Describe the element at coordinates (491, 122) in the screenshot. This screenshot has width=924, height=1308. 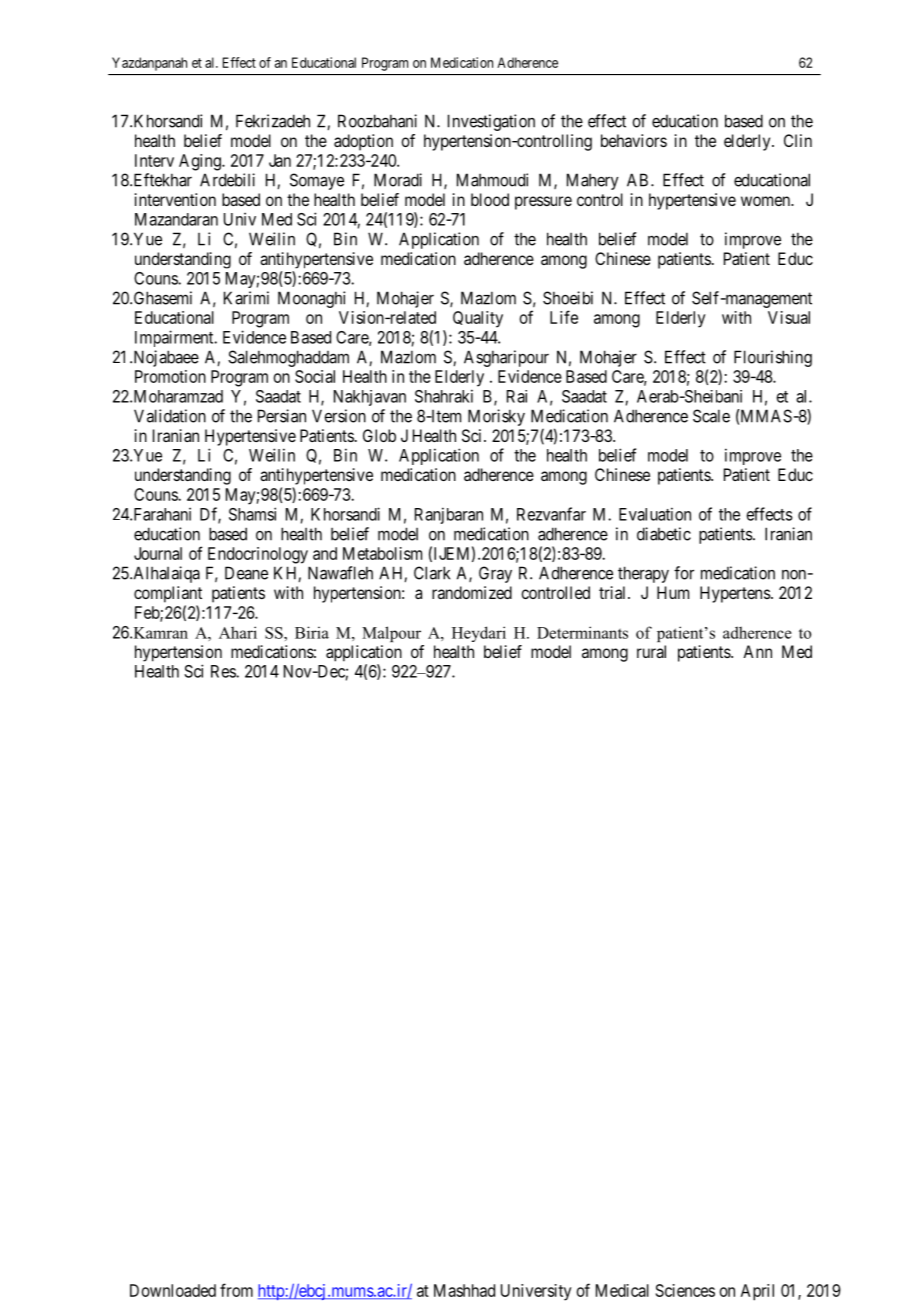
I see `Investigation` at that location.
